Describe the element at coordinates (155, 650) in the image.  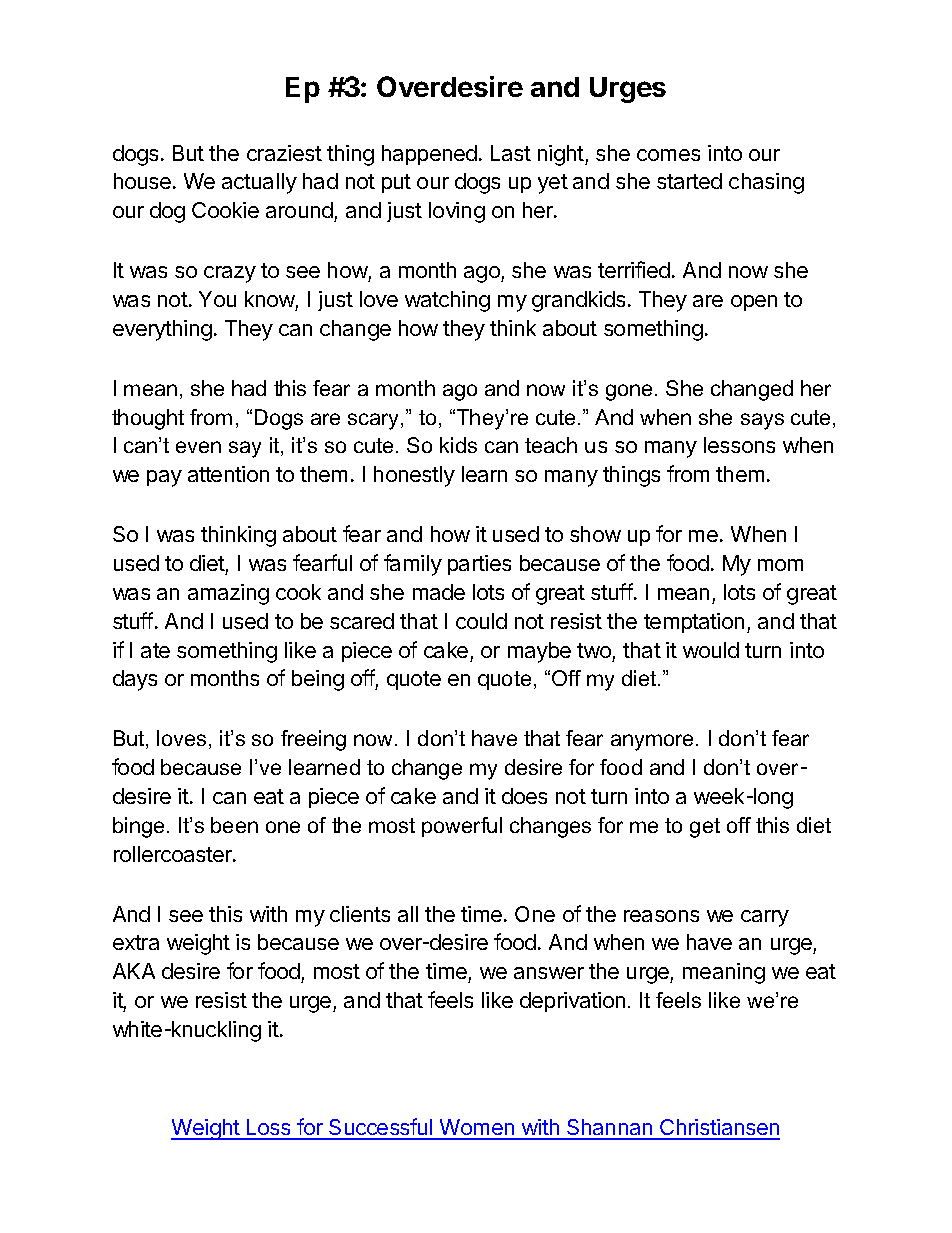
I see `ate` at that location.
